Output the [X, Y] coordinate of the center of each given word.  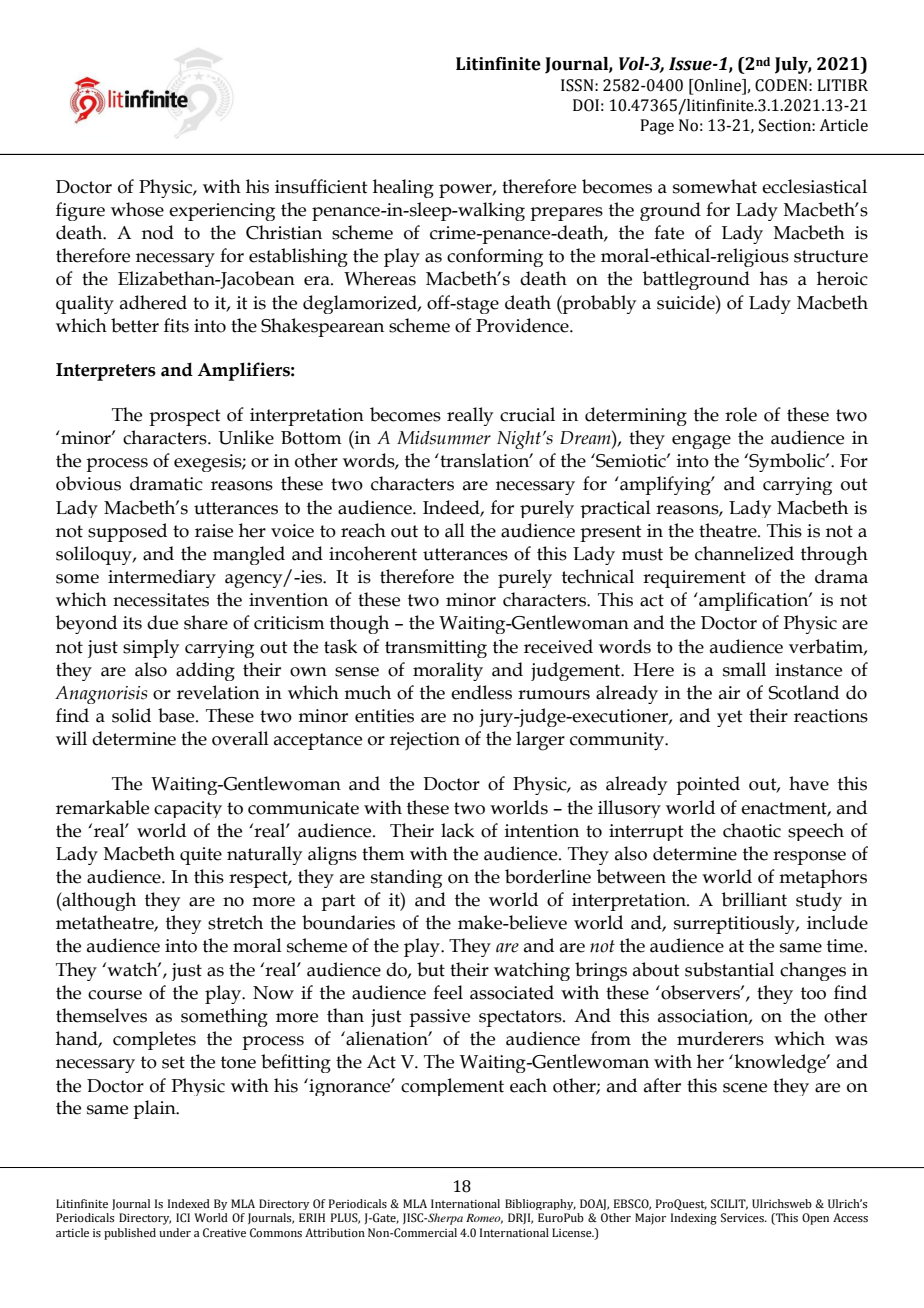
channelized [744, 553]
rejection [425, 741]
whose [137, 209]
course [115, 995]
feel [448, 992]
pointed [708, 785]
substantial [729, 969]
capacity [188, 809]
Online [717, 86]
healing [403, 188]
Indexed [189, 1203]
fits [176, 325]
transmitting [436, 649]
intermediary [162, 578]
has [774, 278]
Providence [523, 325]
